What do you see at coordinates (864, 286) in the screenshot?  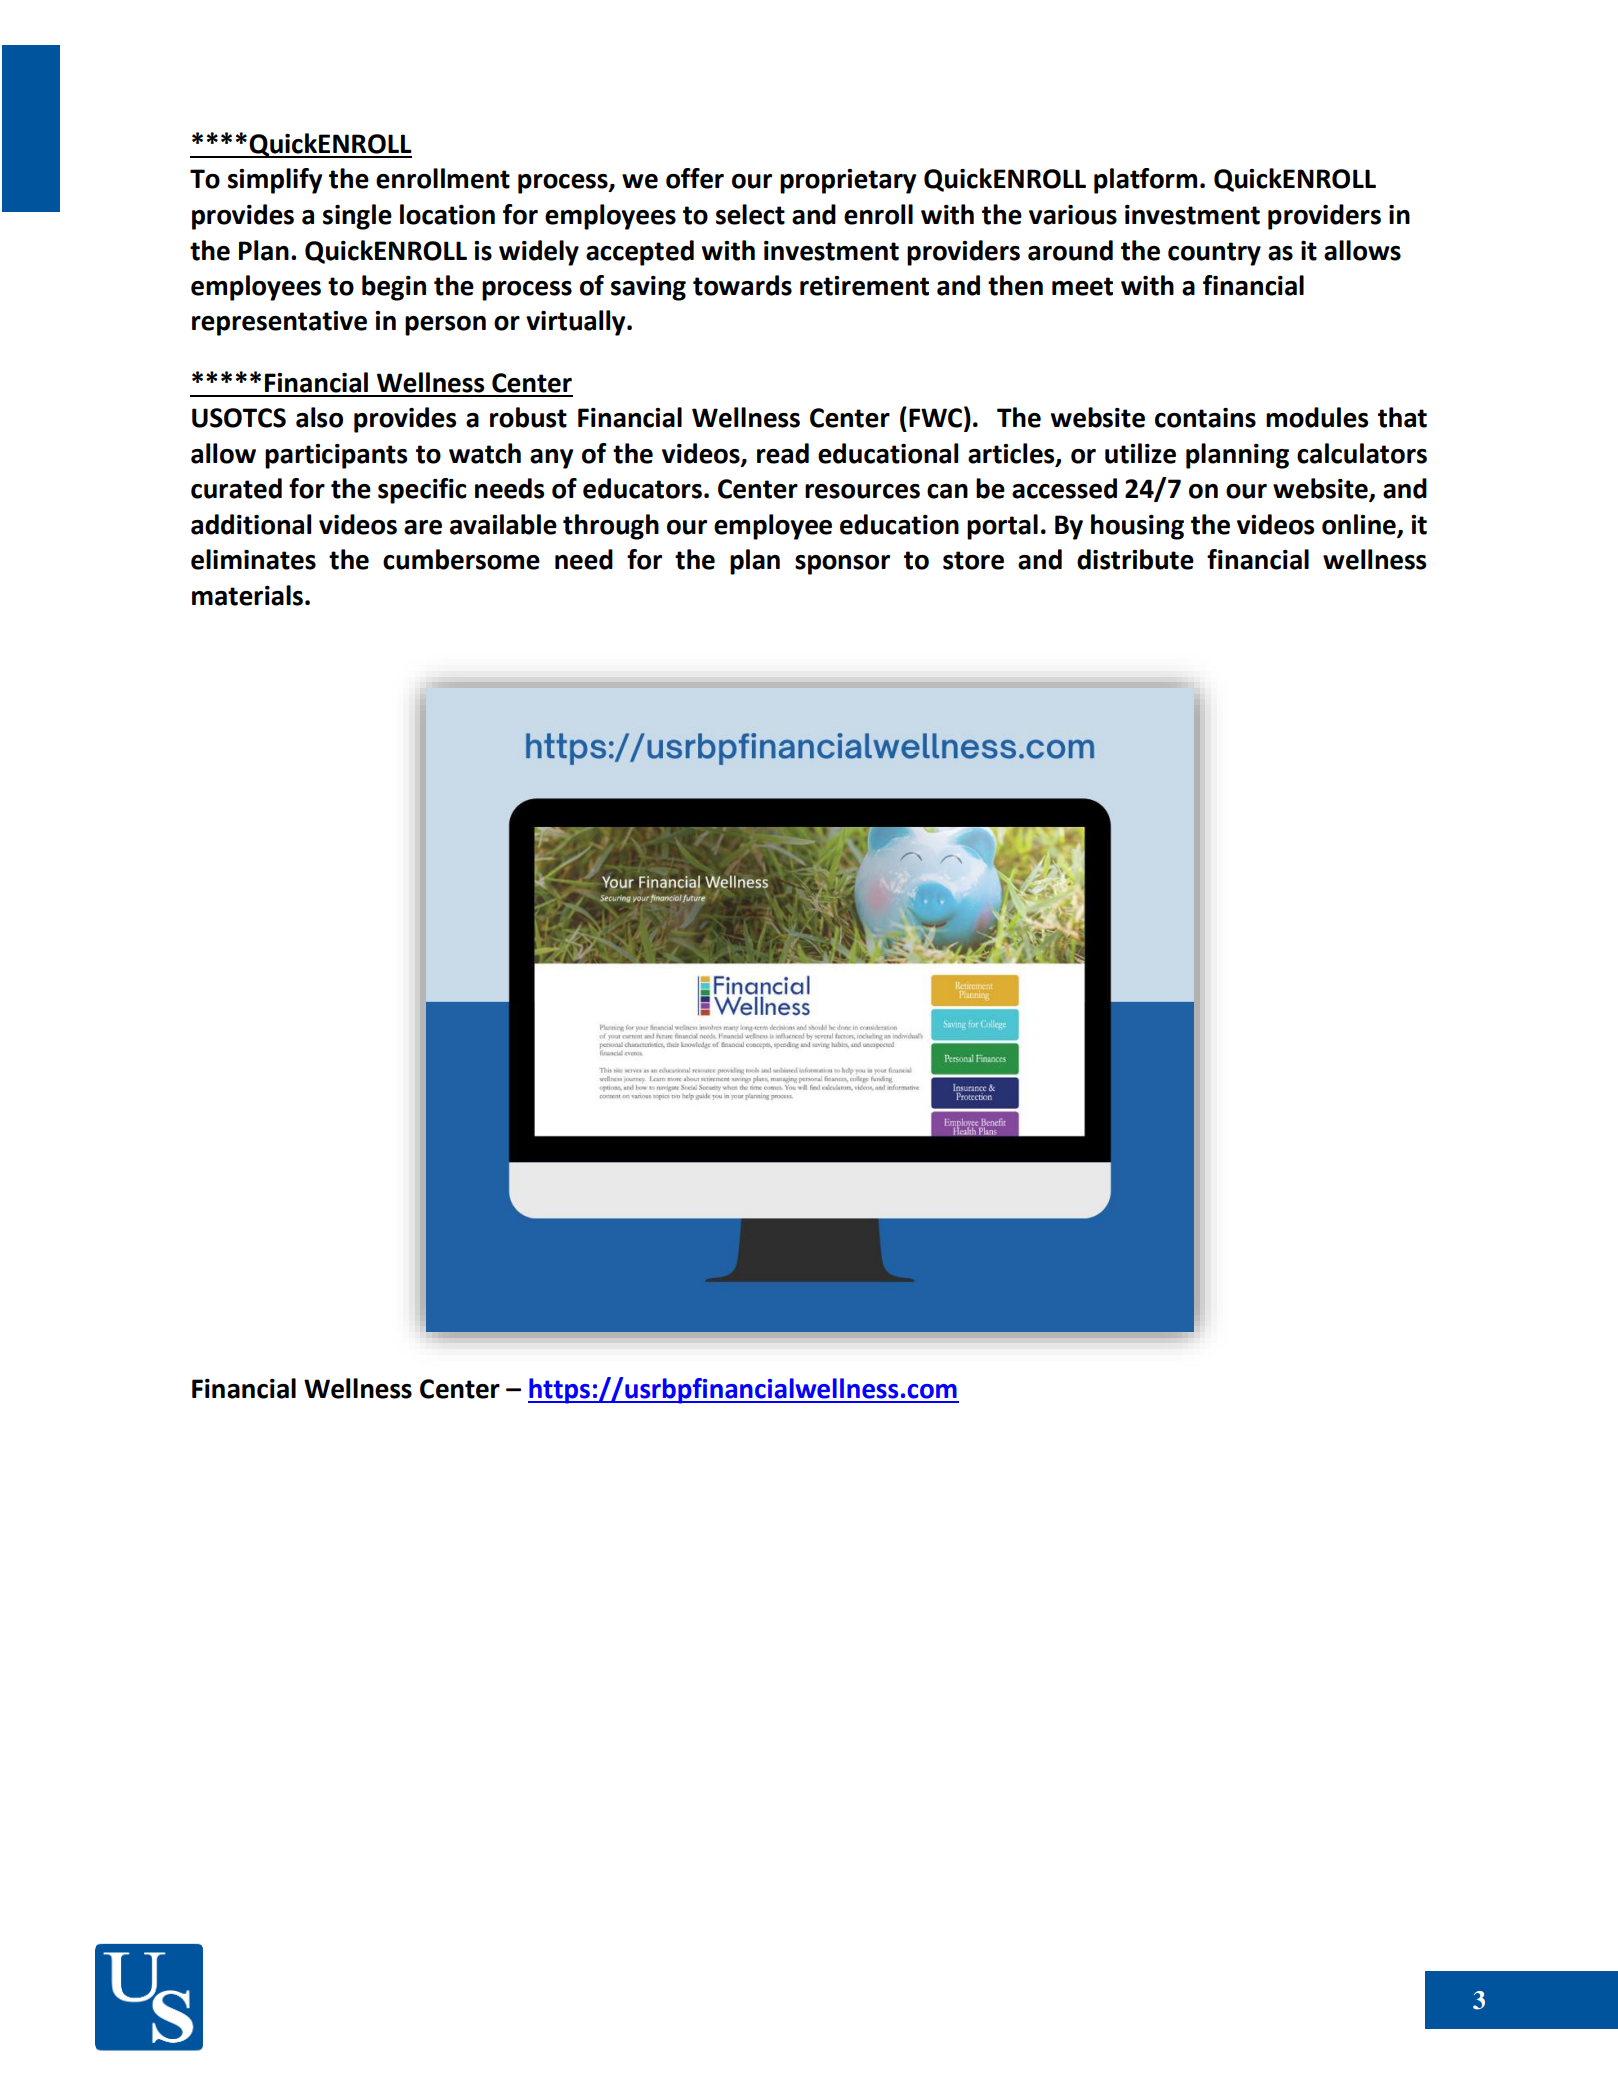 I see `retirement` at bounding box center [864, 286].
